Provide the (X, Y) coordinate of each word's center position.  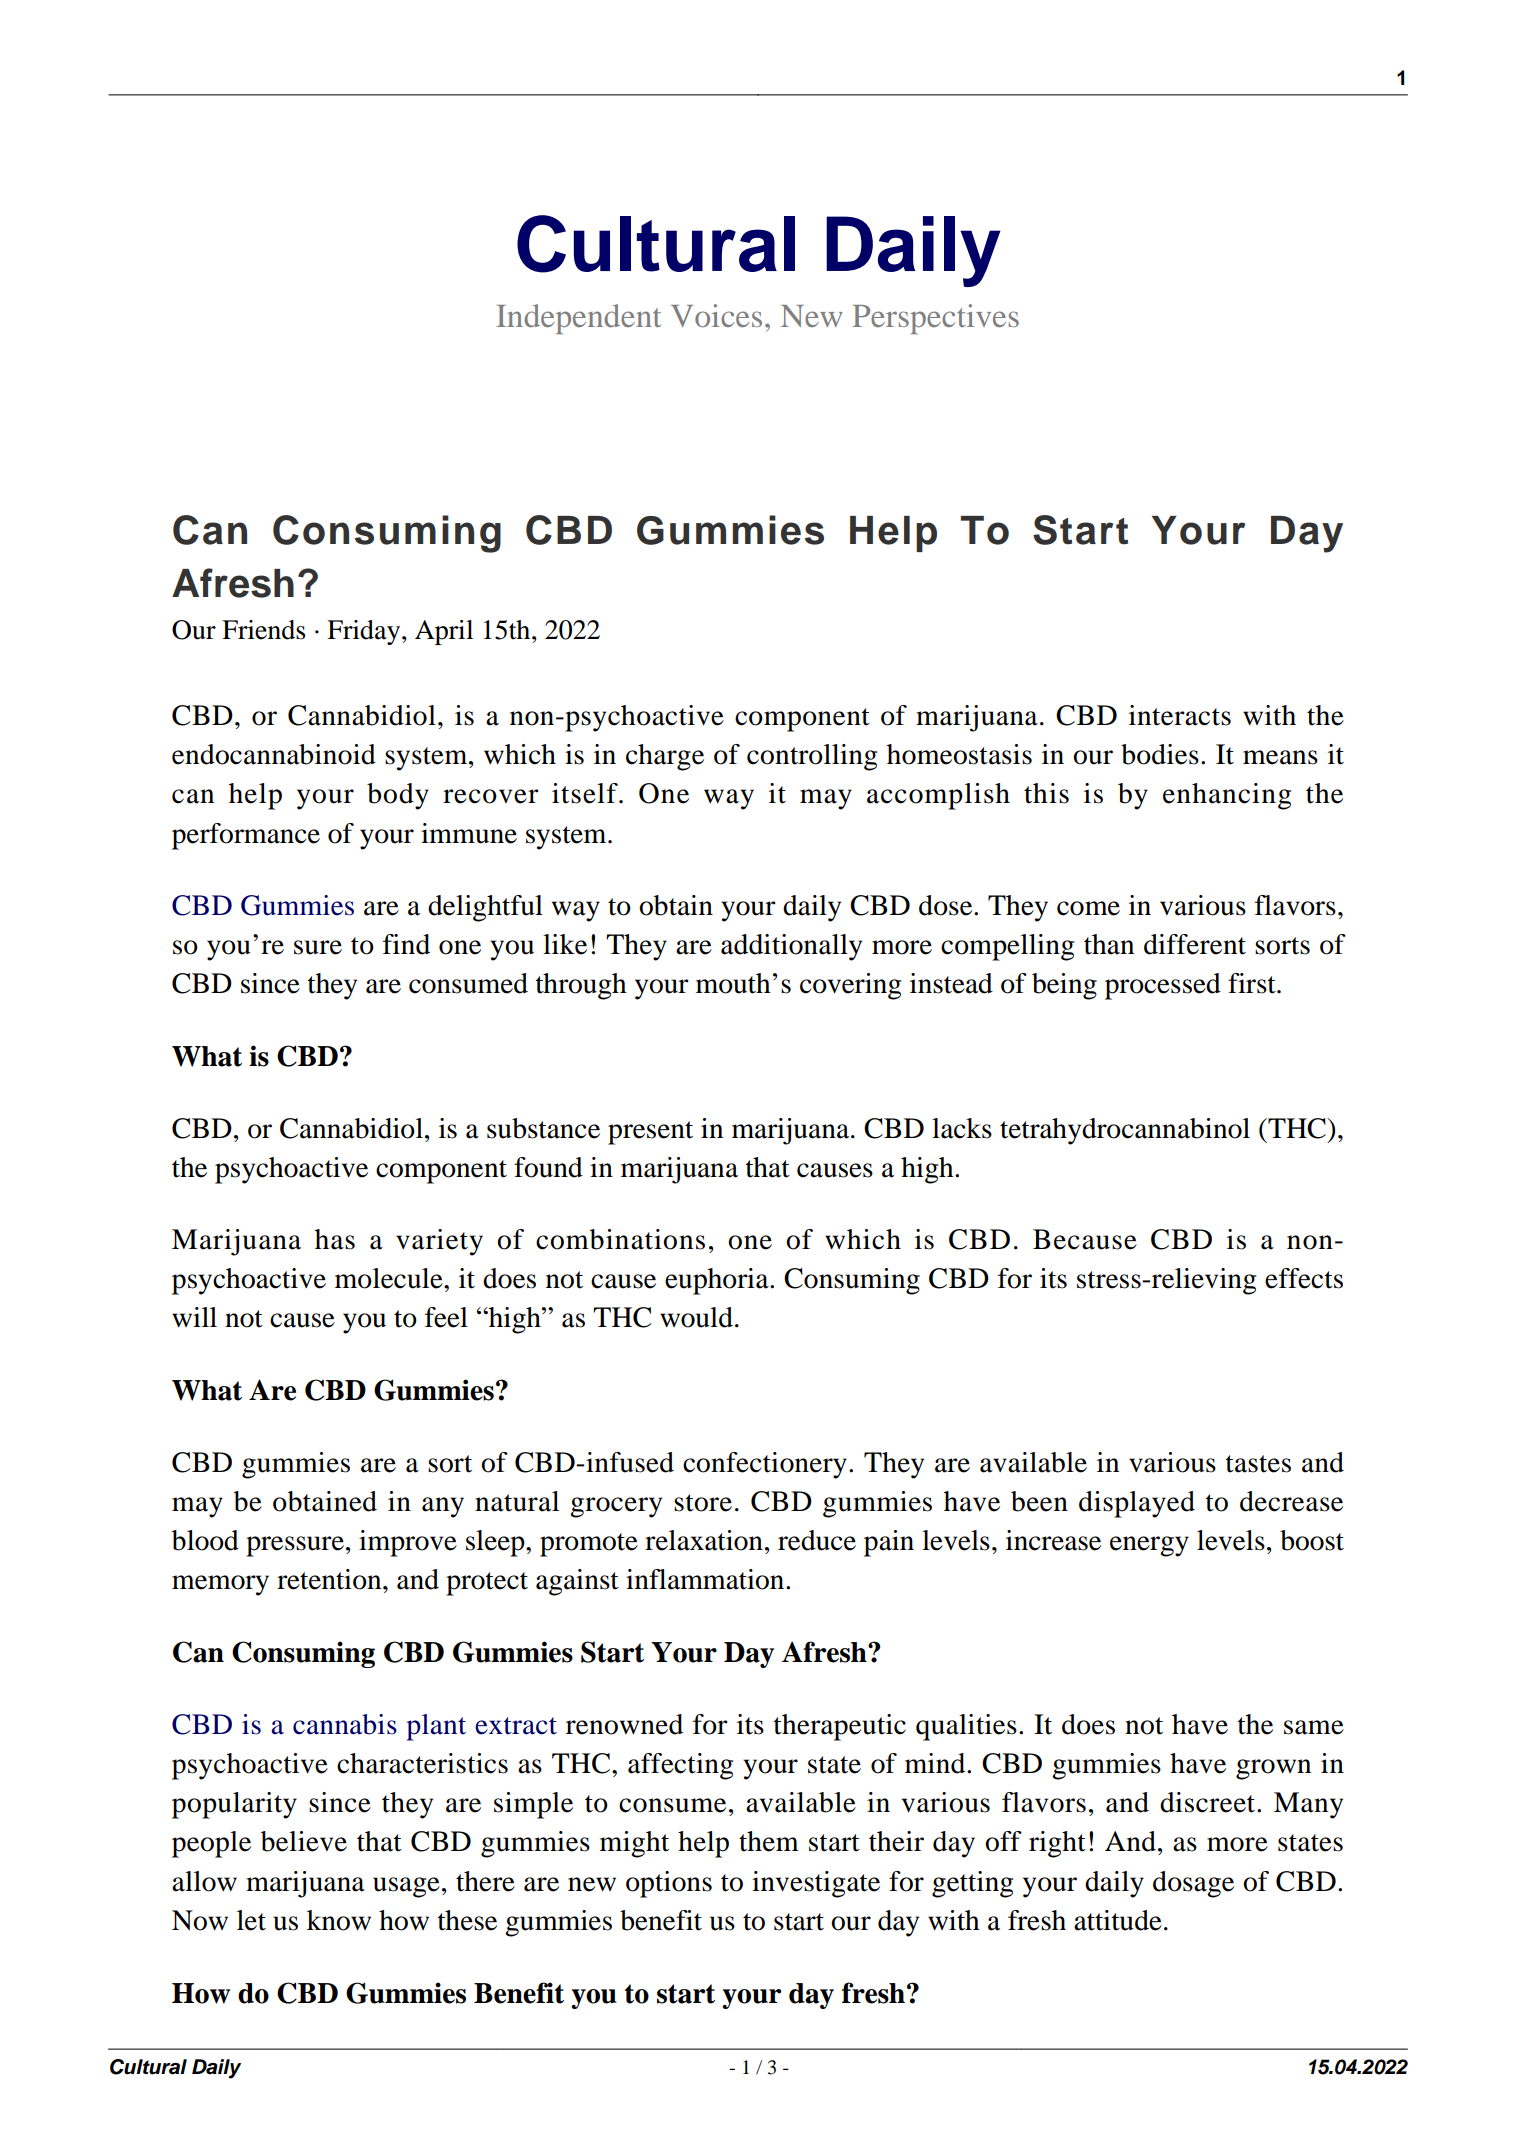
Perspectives (936, 319)
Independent (578, 319)
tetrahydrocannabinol (1125, 1131)
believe (304, 1841)
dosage (1193, 1884)
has (335, 1239)
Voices (716, 315)
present (650, 1133)
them (769, 1841)
